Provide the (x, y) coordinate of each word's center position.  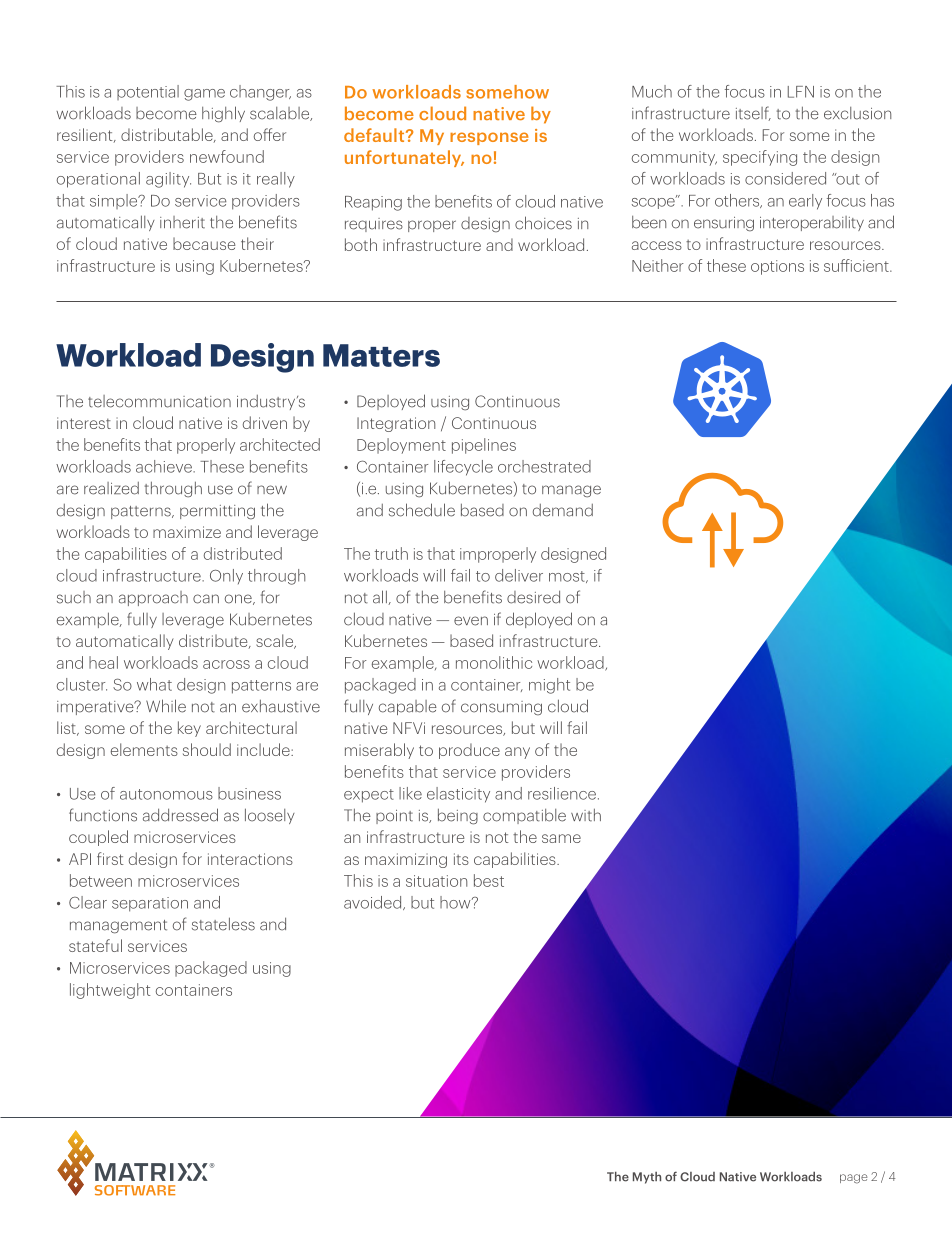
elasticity (458, 795)
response (489, 138)
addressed (180, 815)
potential (148, 92)
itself (753, 113)
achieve (165, 466)
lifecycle (463, 468)
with (586, 815)
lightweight (110, 991)
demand (563, 510)
